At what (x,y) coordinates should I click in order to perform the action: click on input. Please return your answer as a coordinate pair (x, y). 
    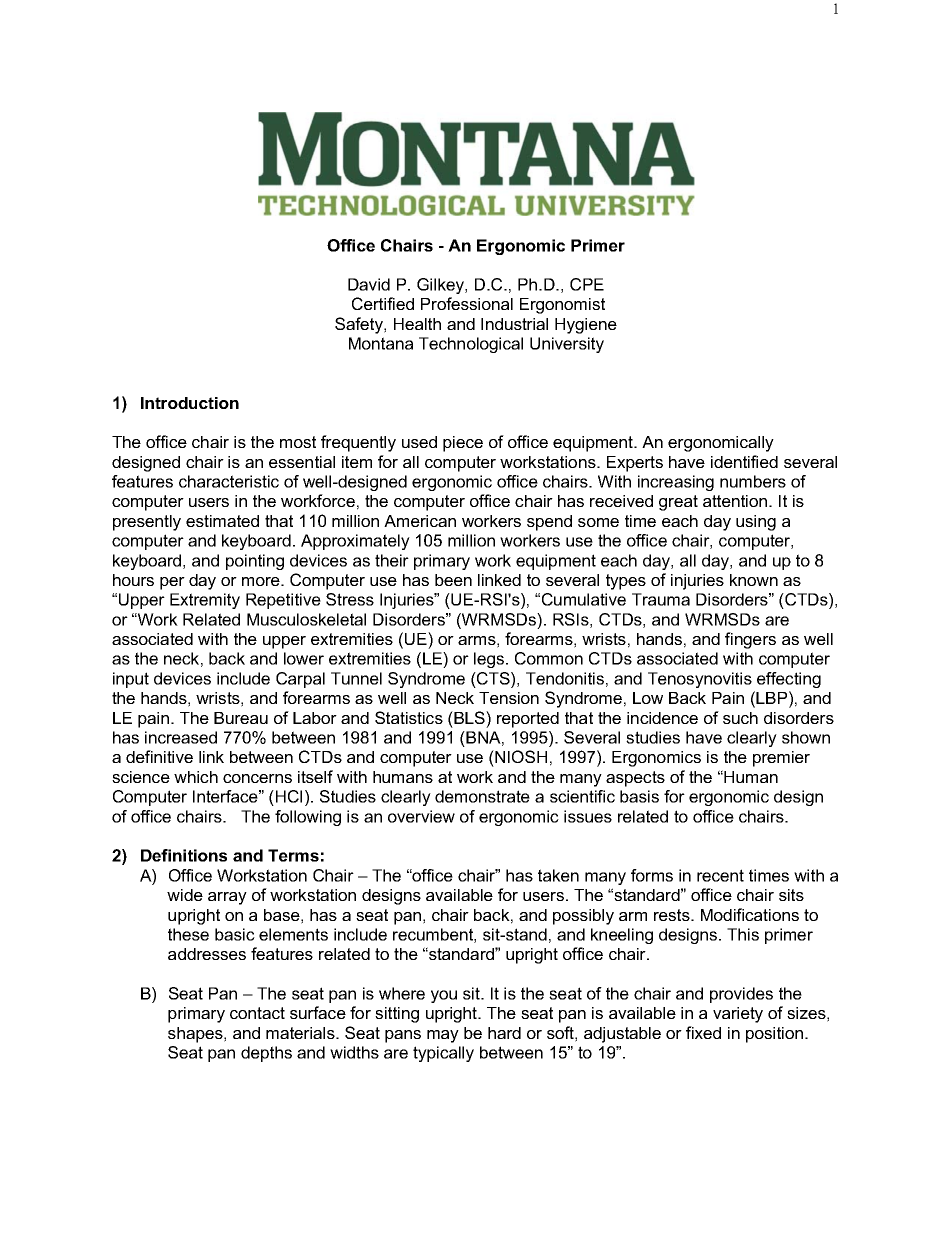
    Looking at the image, I should click on (131, 680).
